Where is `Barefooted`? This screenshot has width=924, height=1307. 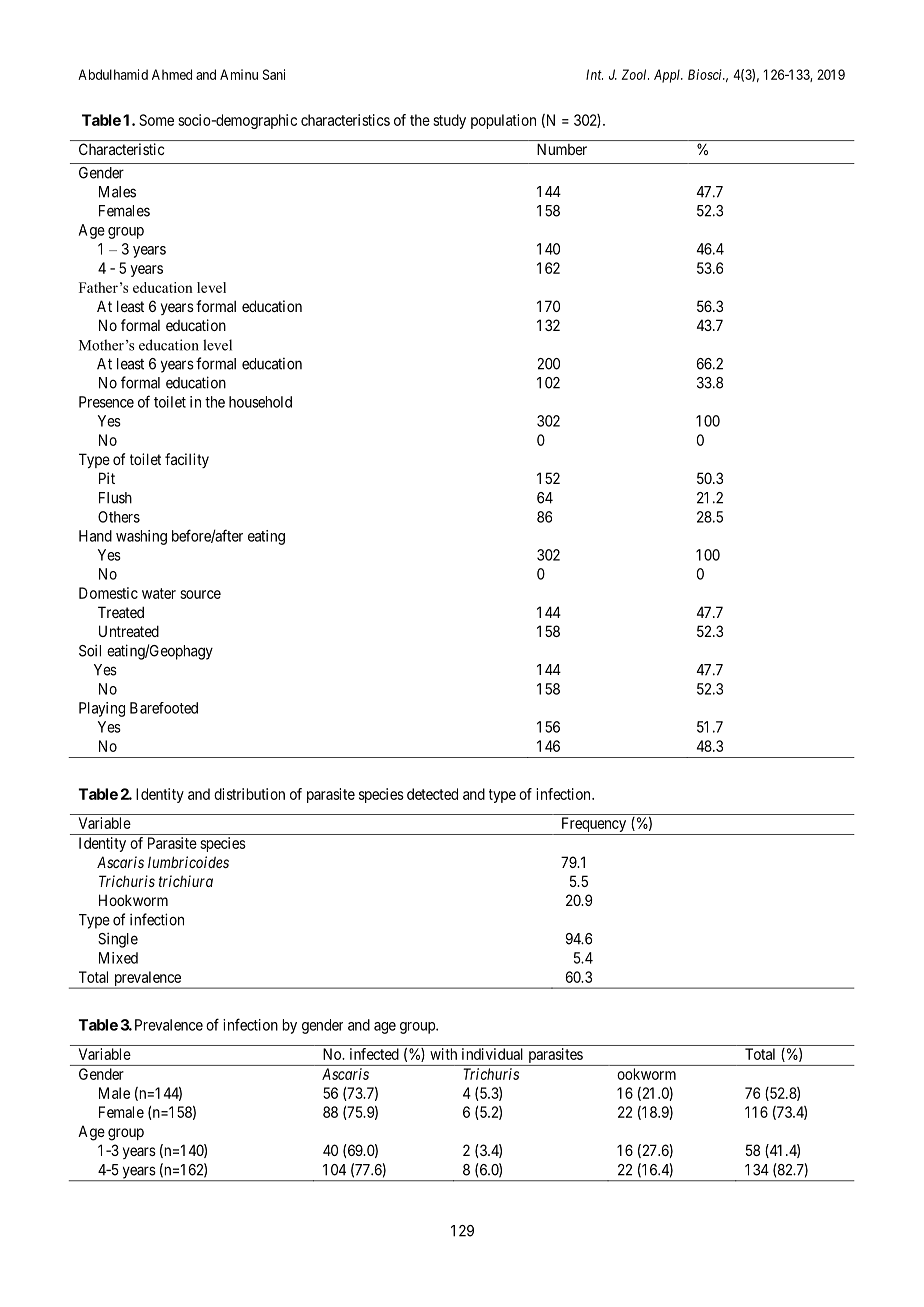
Barefooted is located at coordinates (164, 708).
